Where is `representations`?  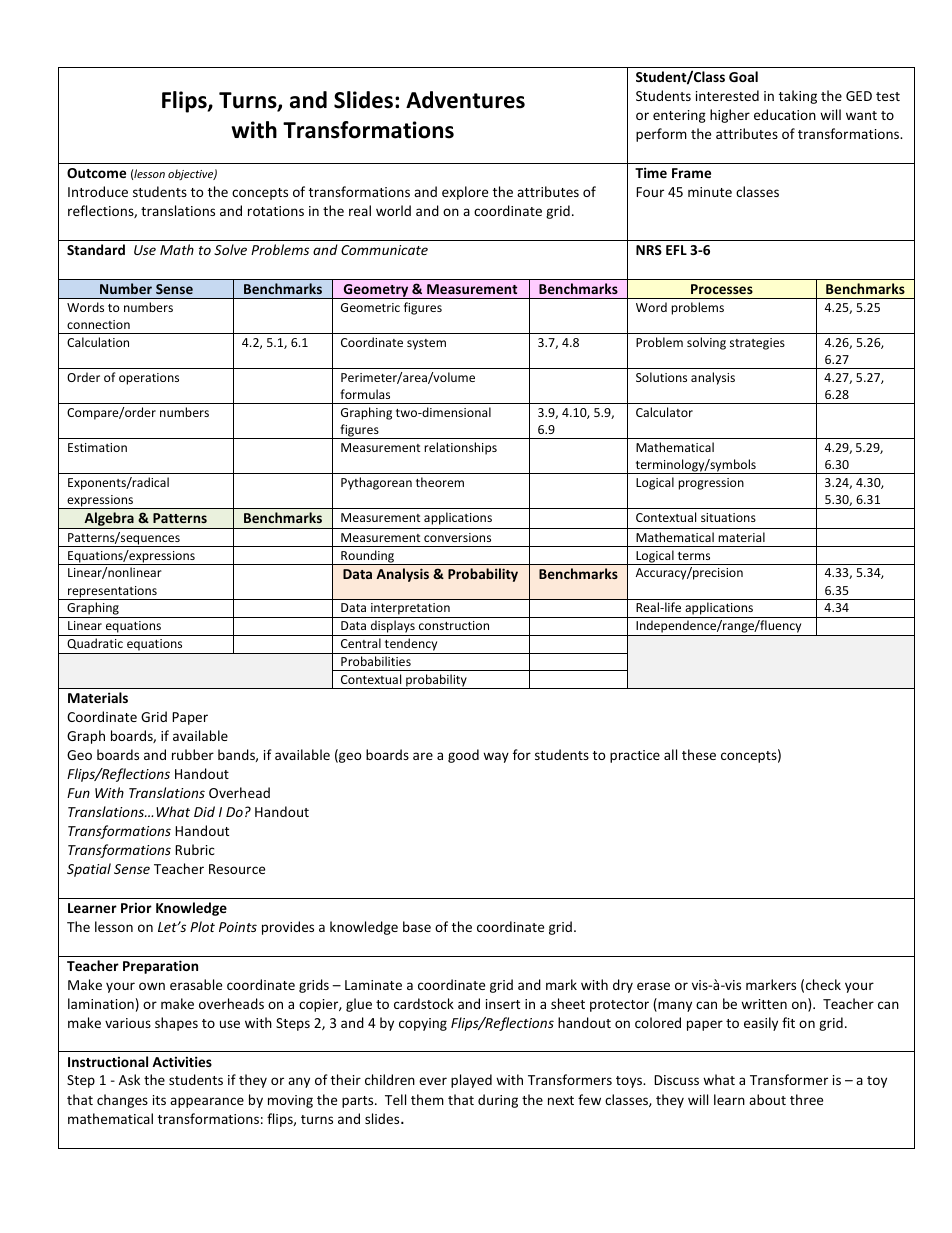
representations is located at coordinates (112, 593).
